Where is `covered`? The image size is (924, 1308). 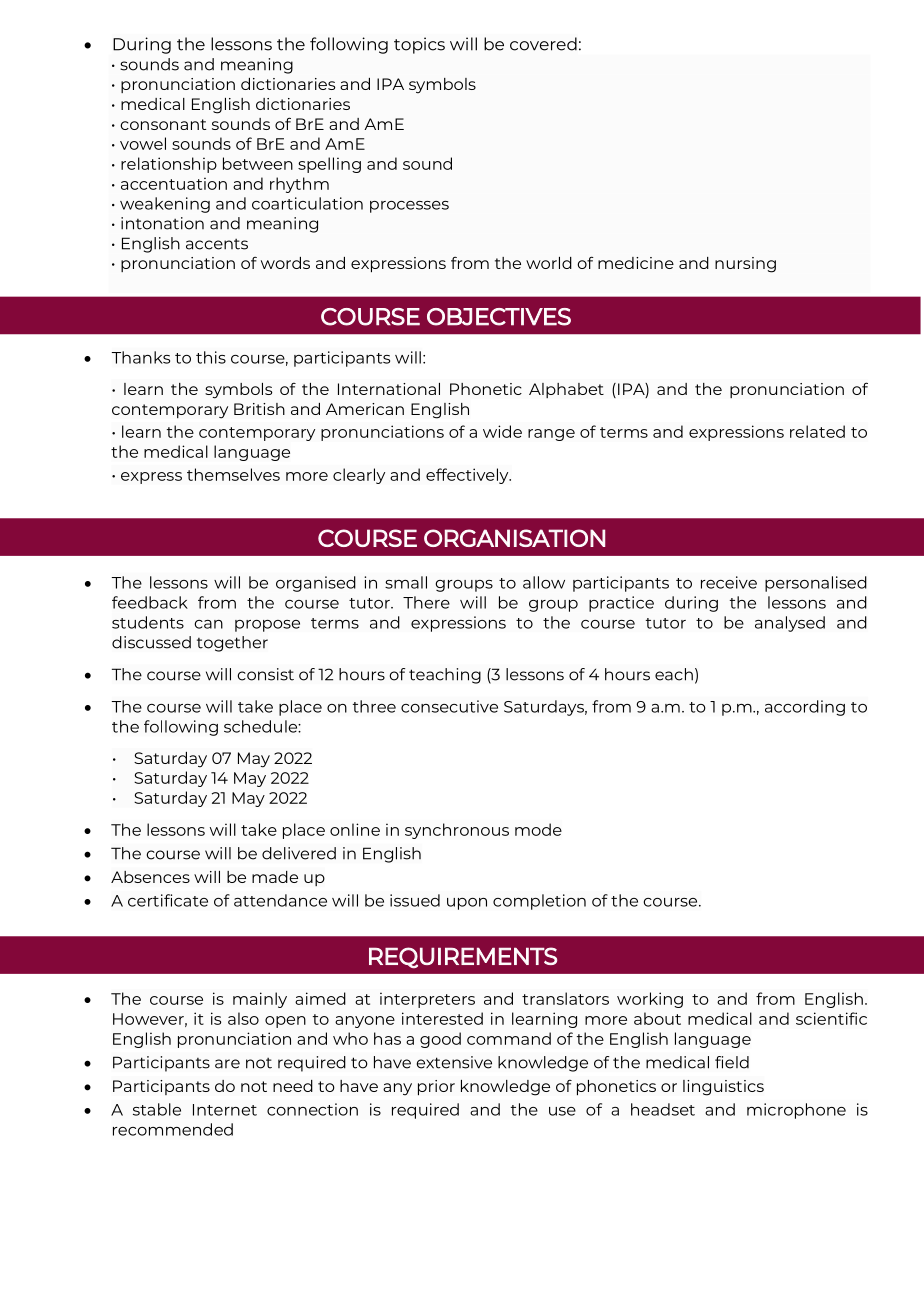 covered is located at coordinates (543, 44).
